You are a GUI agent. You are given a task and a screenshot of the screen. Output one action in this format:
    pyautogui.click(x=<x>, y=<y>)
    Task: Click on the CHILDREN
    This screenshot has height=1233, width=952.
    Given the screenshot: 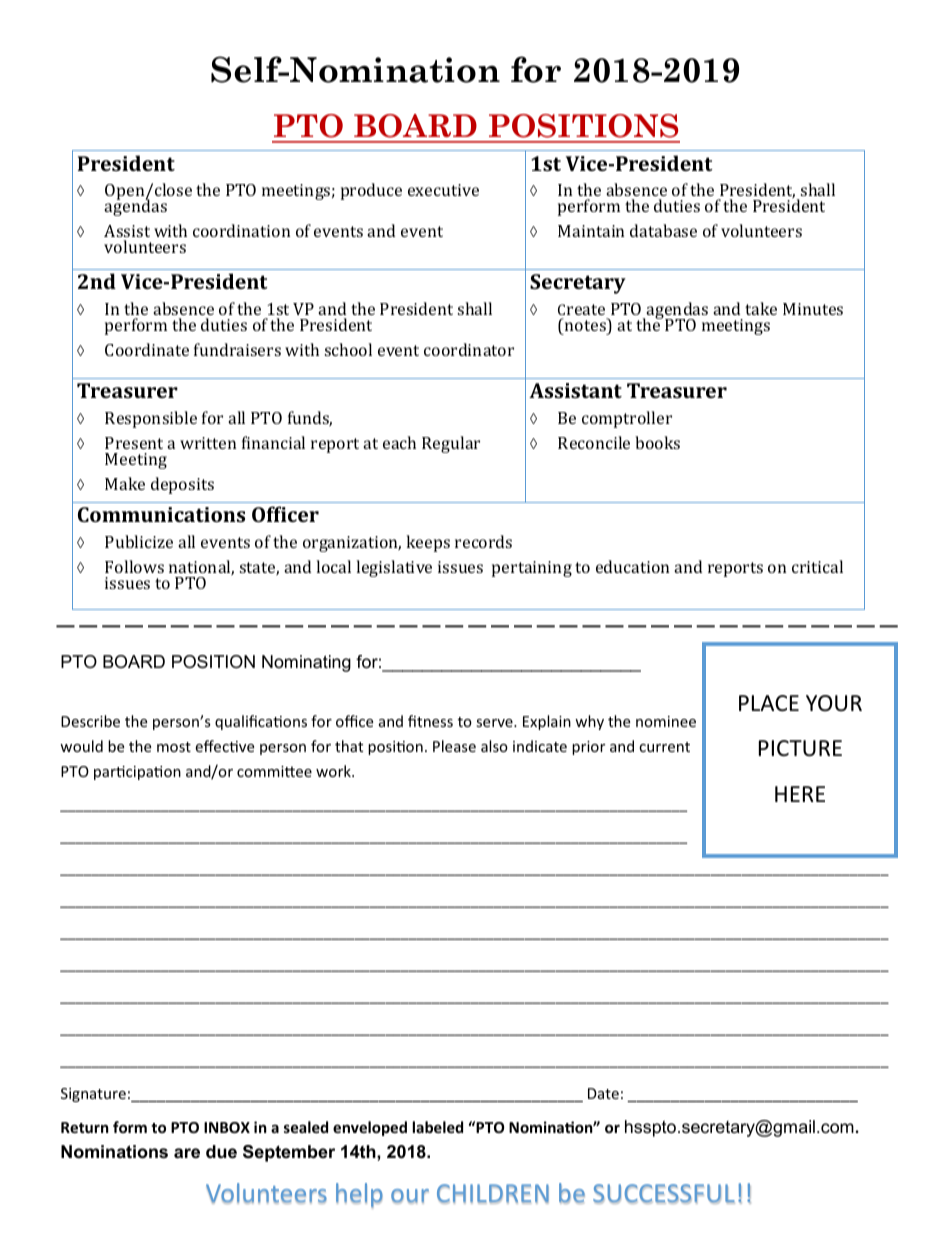 What is the action you would take?
    pyautogui.click(x=493, y=1194)
